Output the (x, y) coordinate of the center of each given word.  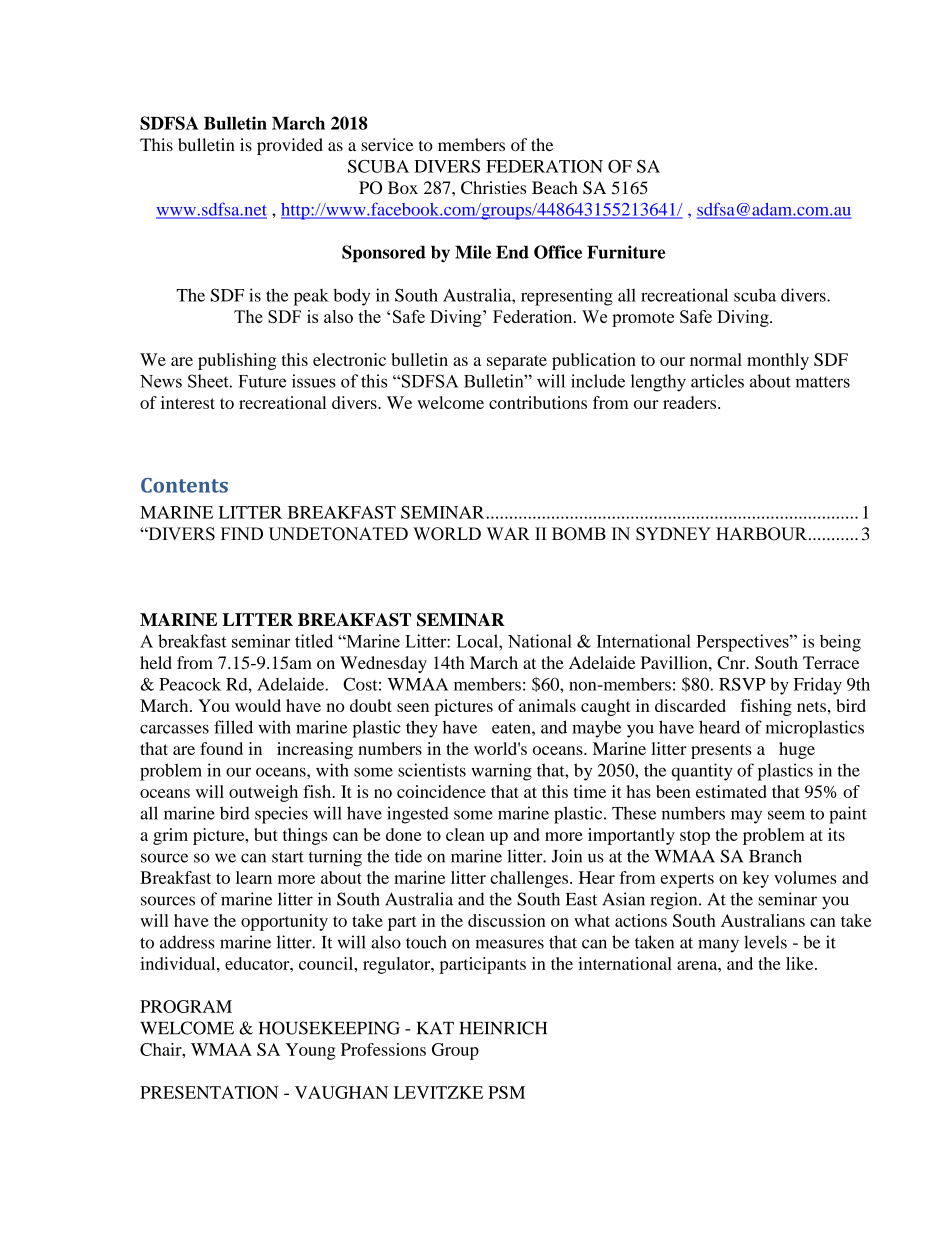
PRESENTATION (209, 1092)
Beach (555, 187)
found (221, 748)
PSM (506, 1092)
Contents (184, 485)
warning (501, 772)
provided (290, 146)
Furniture (626, 252)
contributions (538, 402)
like (801, 963)
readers (691, 402)
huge (797, 750)
